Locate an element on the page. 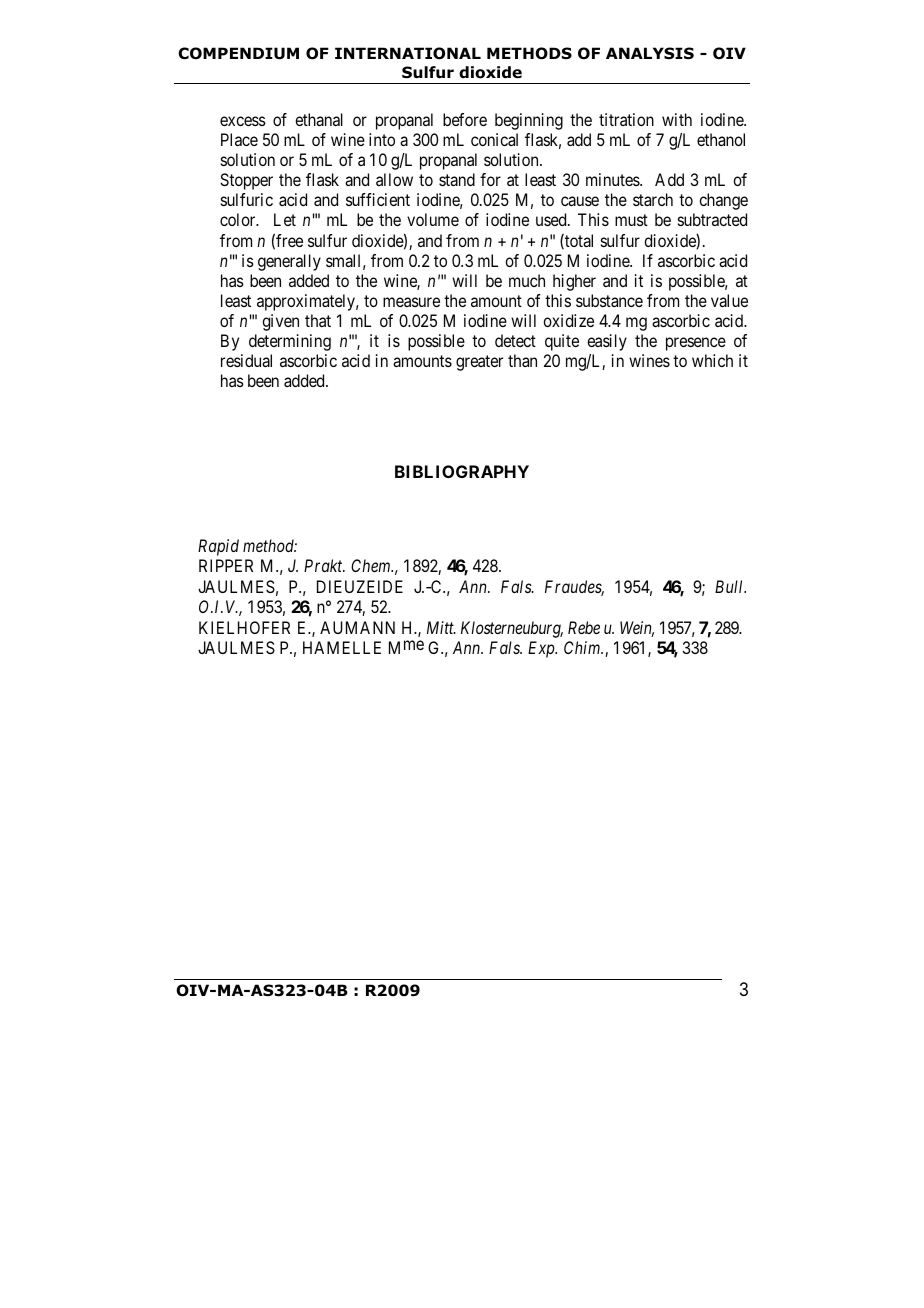 The width and height of the image is (924, 1308). COMPENDIUM is located at coordinates (238, 53).
